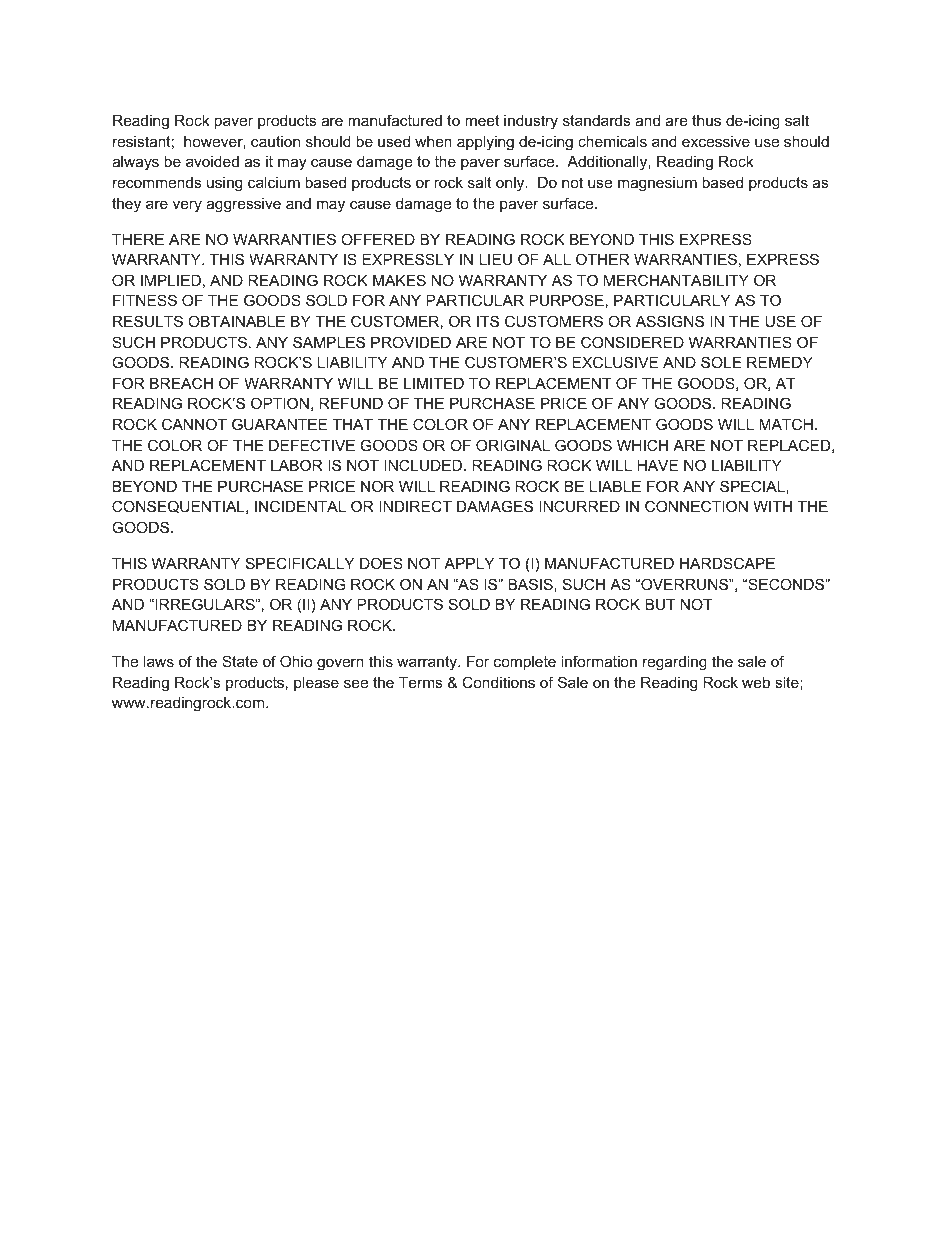  What do you see at coordinates (212, 161) in the screenshot?
I see `avoided` at bounding box center [212, 161].
